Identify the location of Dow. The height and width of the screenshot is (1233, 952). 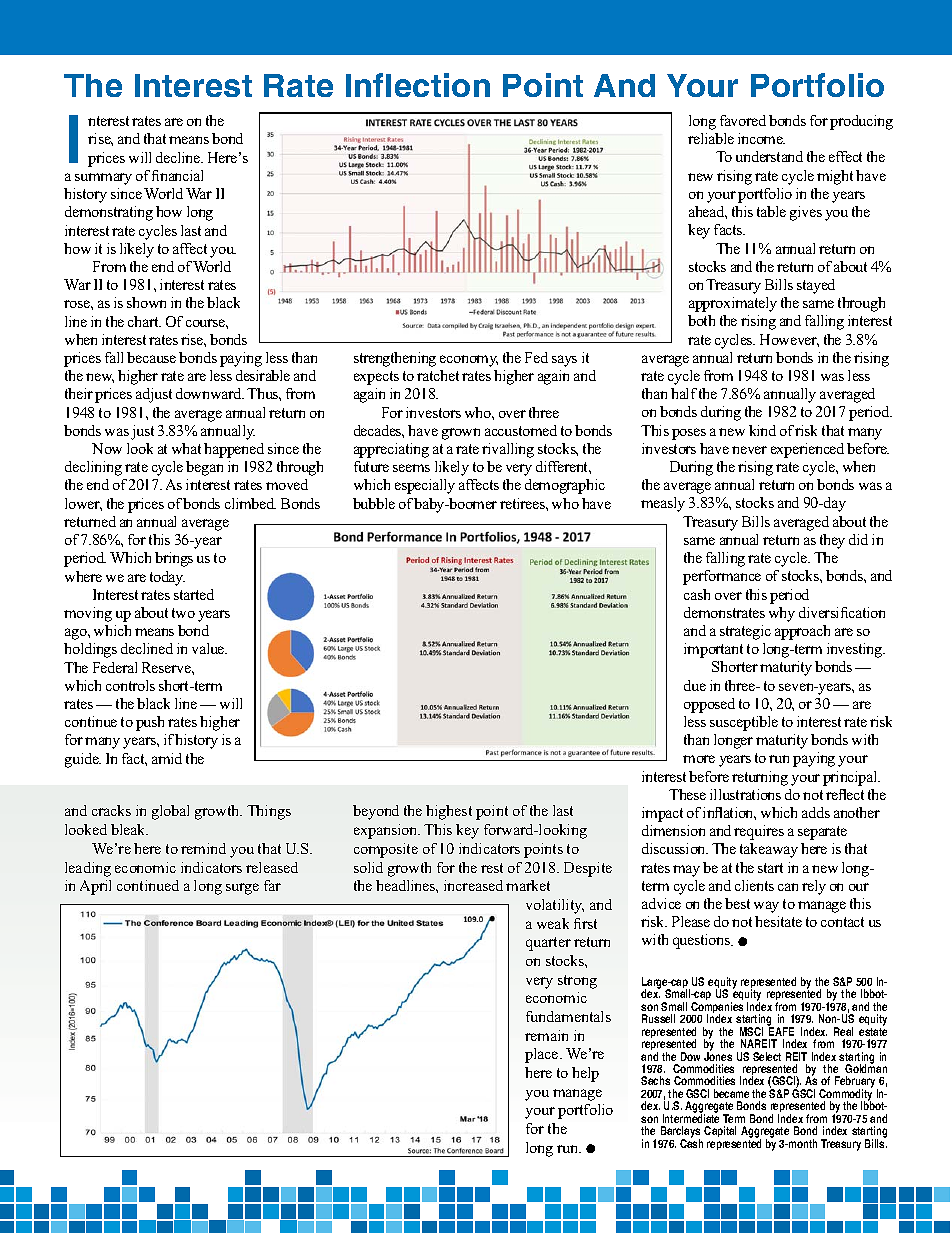
(690, 1056).
